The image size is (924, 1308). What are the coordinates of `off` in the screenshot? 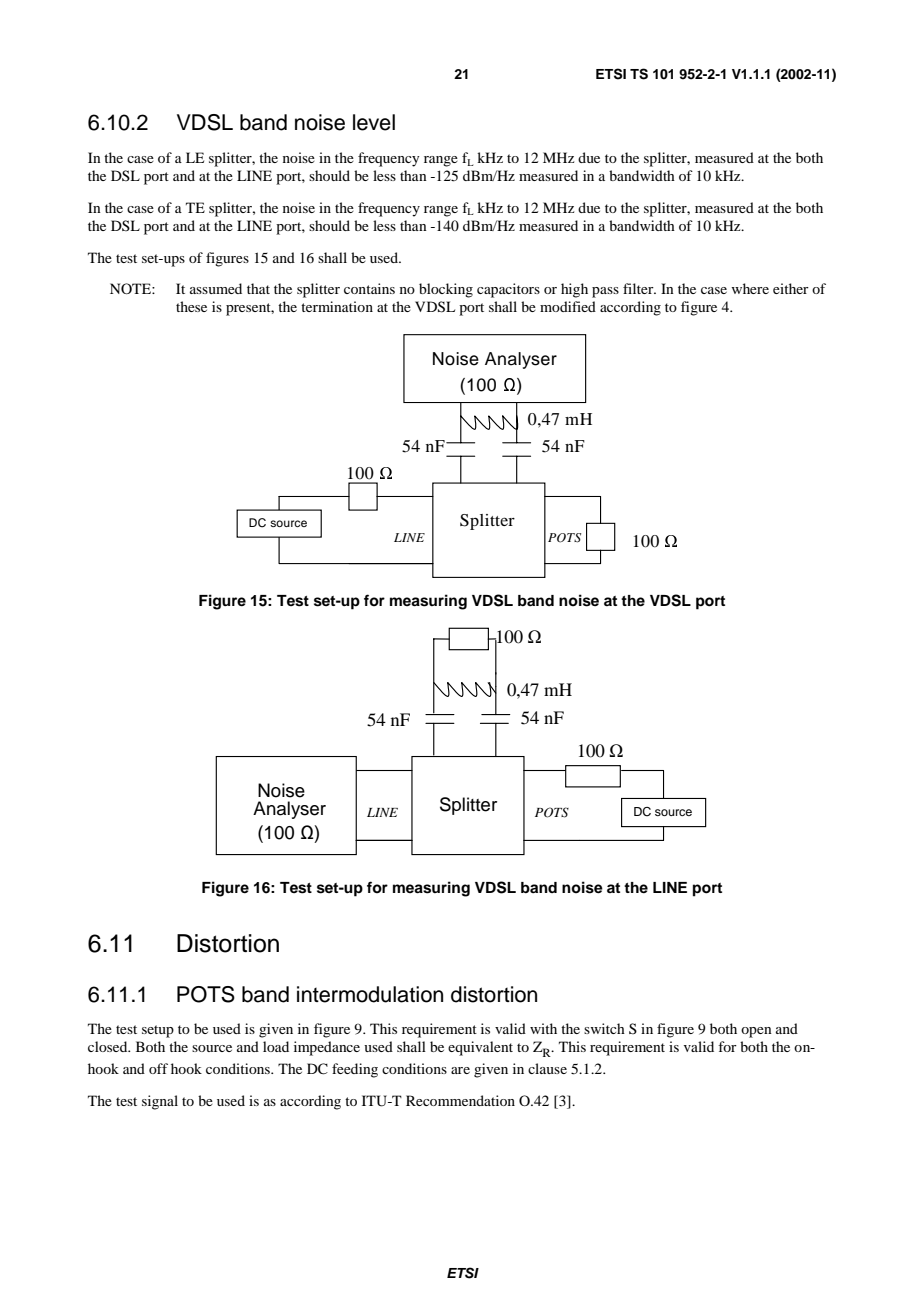 It's located at (158, 1068).
